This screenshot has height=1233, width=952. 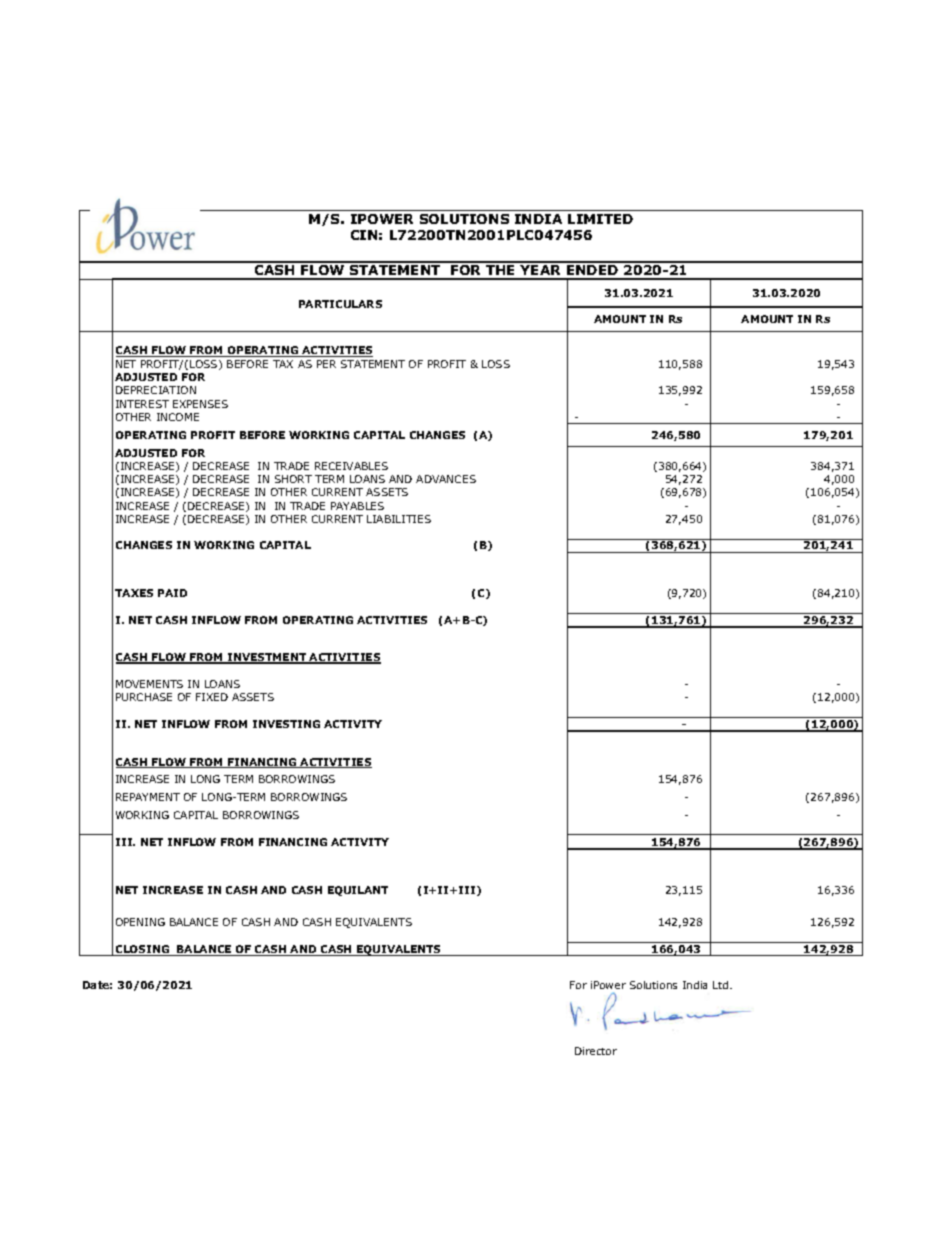 I want to click on LIABILITIES, so click(x=399, y=519).
